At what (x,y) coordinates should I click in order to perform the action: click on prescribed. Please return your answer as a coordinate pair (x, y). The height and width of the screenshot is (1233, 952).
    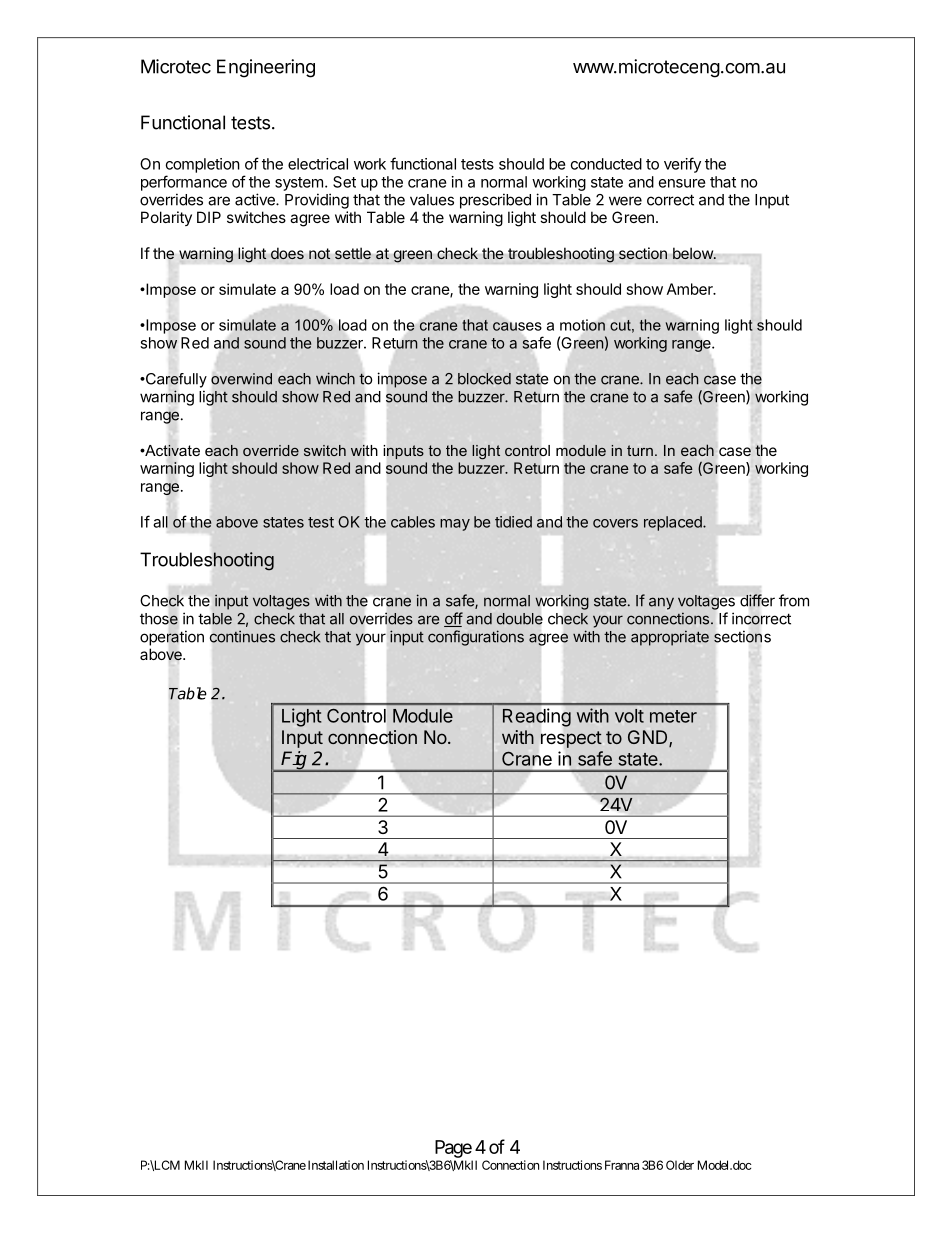
    Looking at the image, I should click on (495, 201).
